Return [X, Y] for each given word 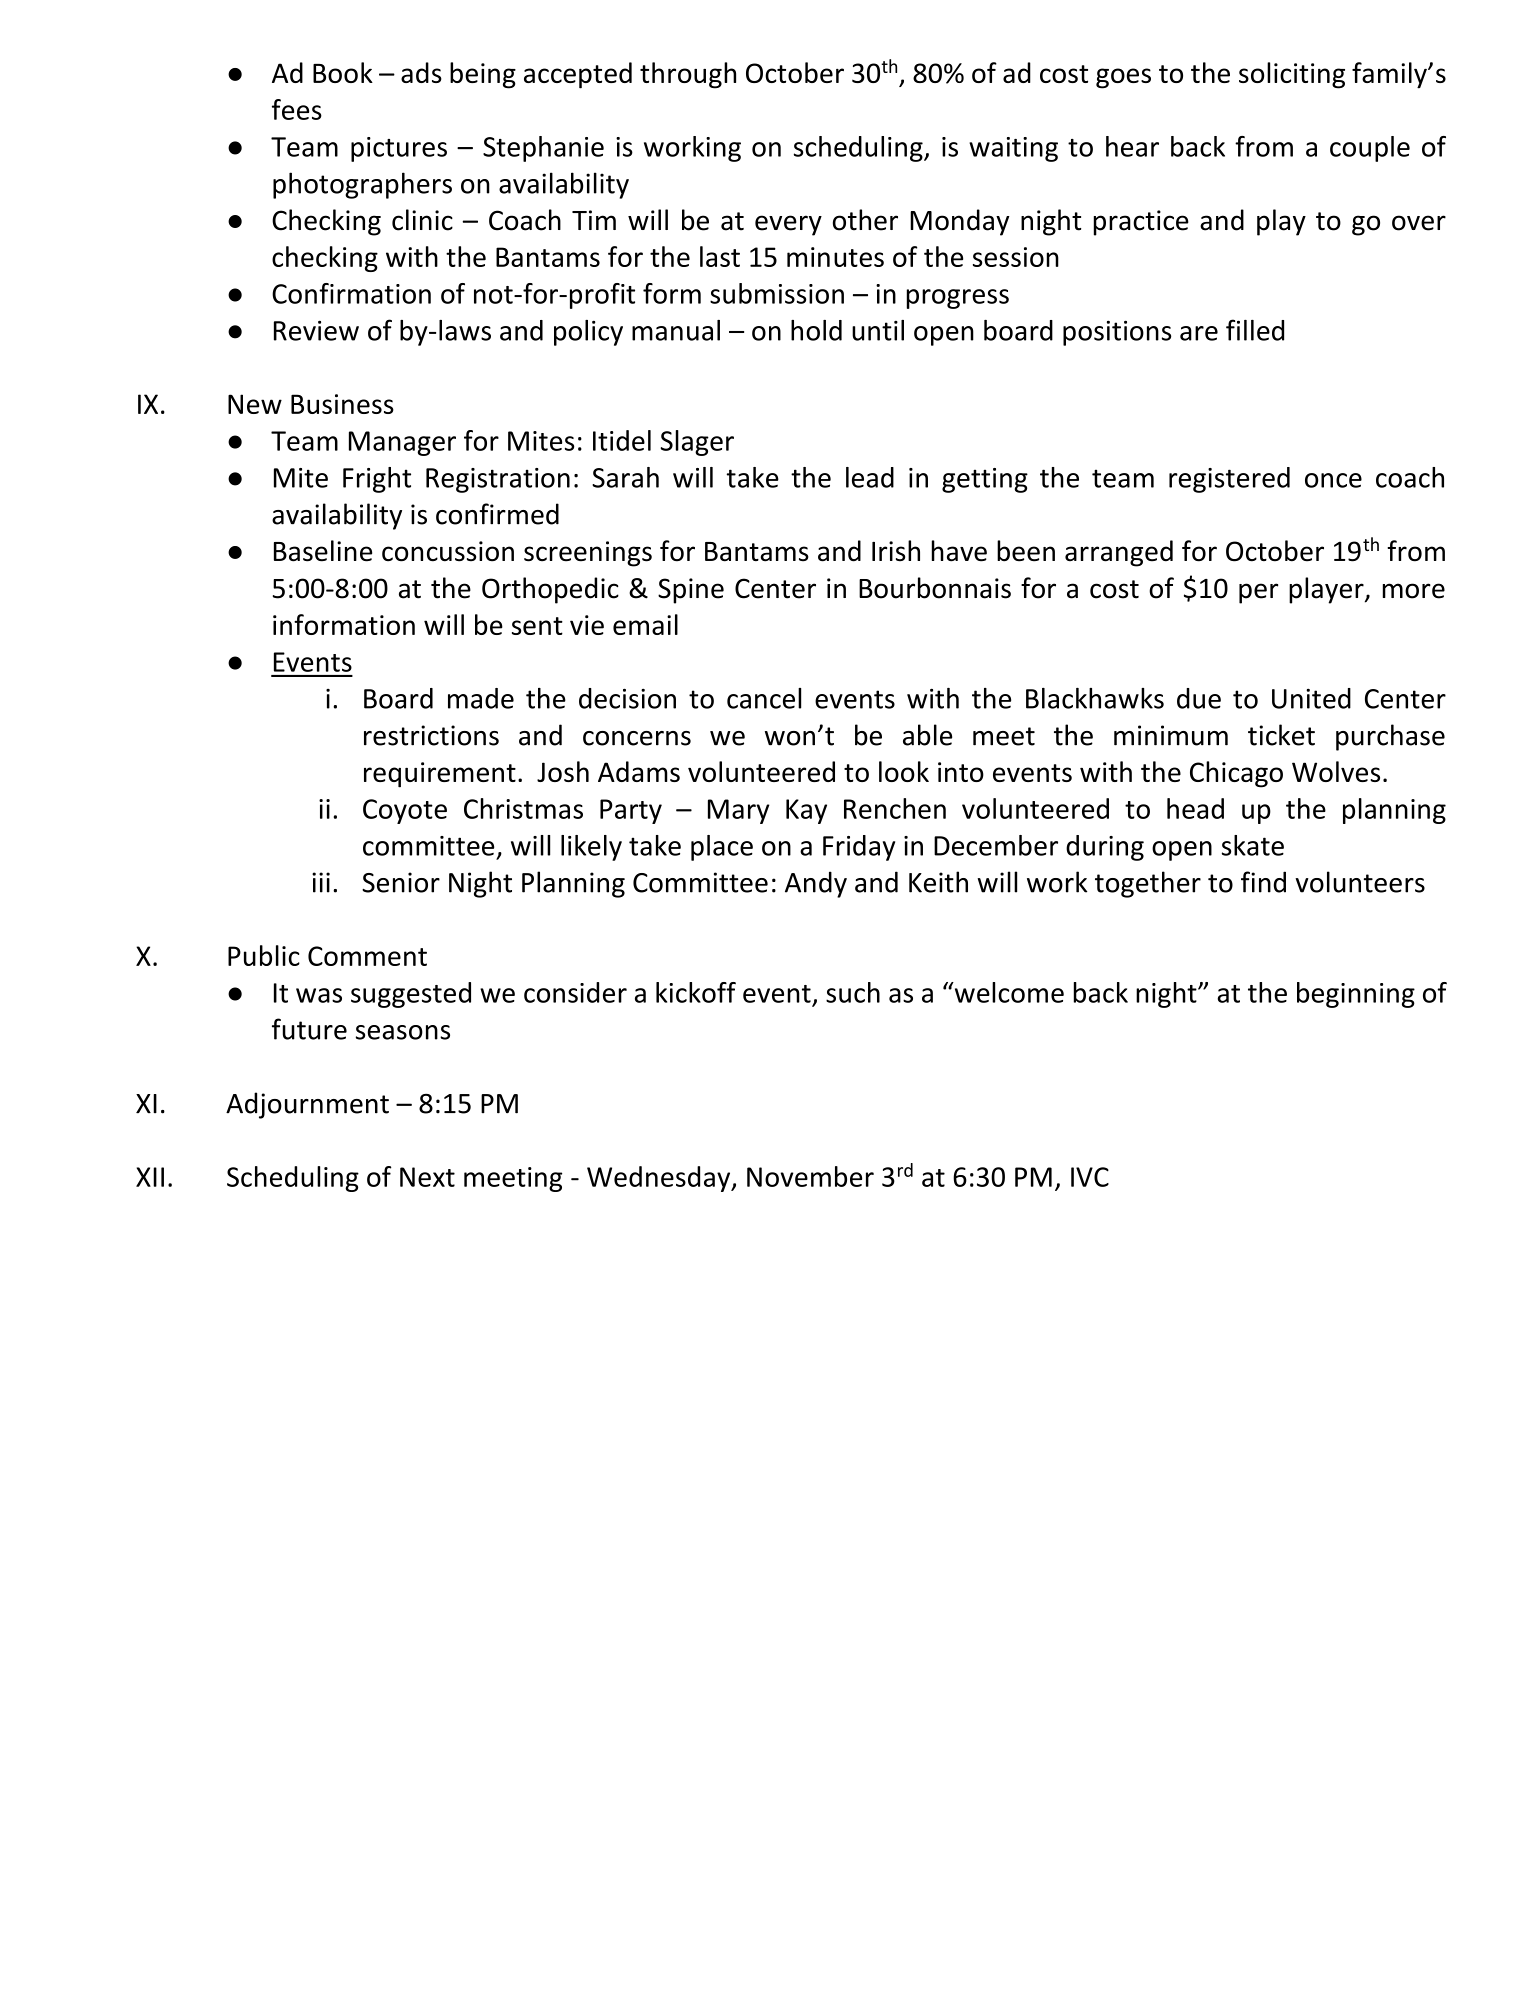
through [688, 75]
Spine [691, 591]
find [1263, 882]
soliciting [1292, 75]
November [810, 1176]
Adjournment [307, 1105]
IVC [1090, 1177]
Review [316, 330]
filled [1255, 330]
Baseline [323, 551]
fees [297, 109]
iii [321, 882]
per [1258, 593]
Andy [816, 884]
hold [816, 330]
